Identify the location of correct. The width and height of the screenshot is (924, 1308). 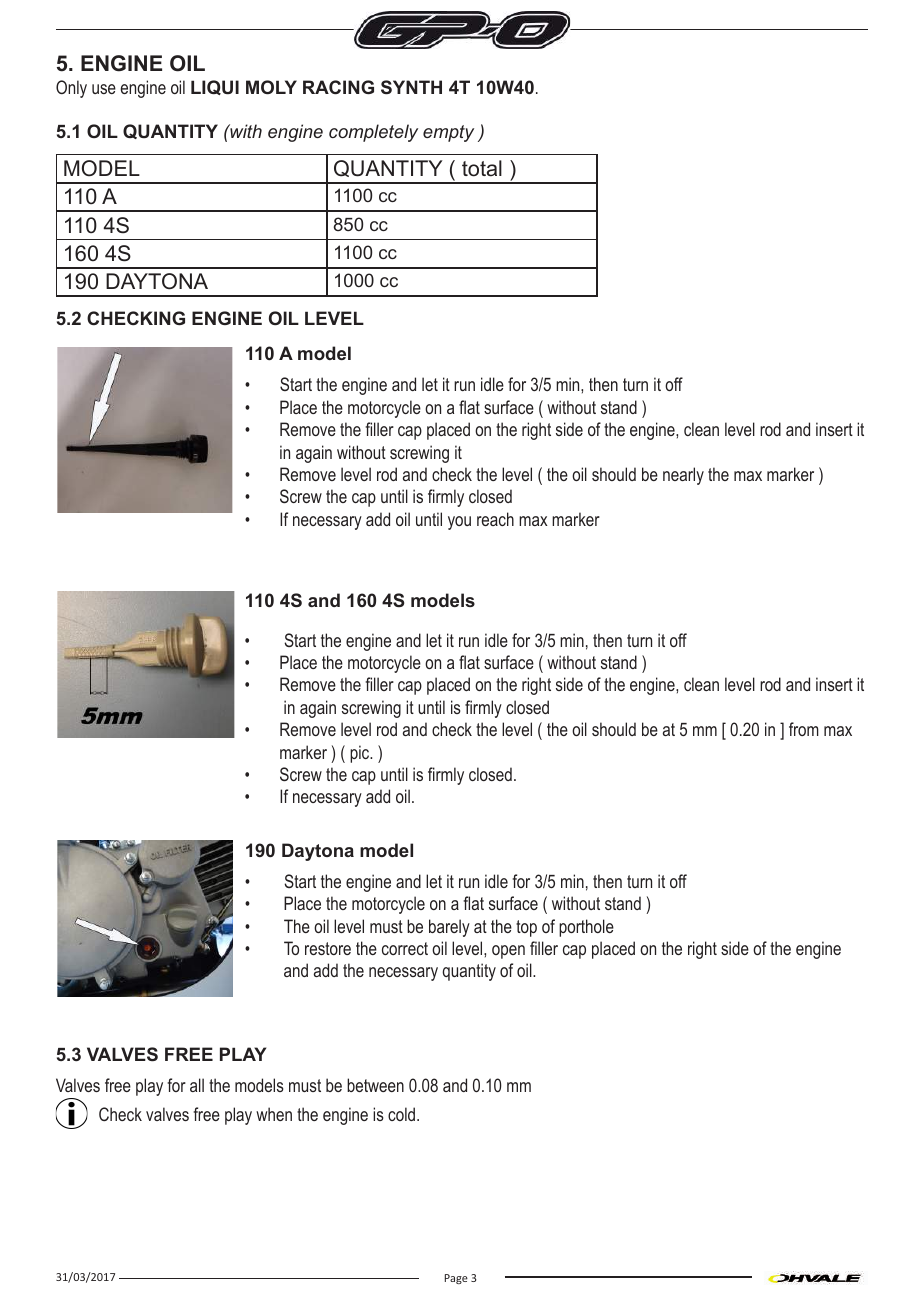
(405, 948).
